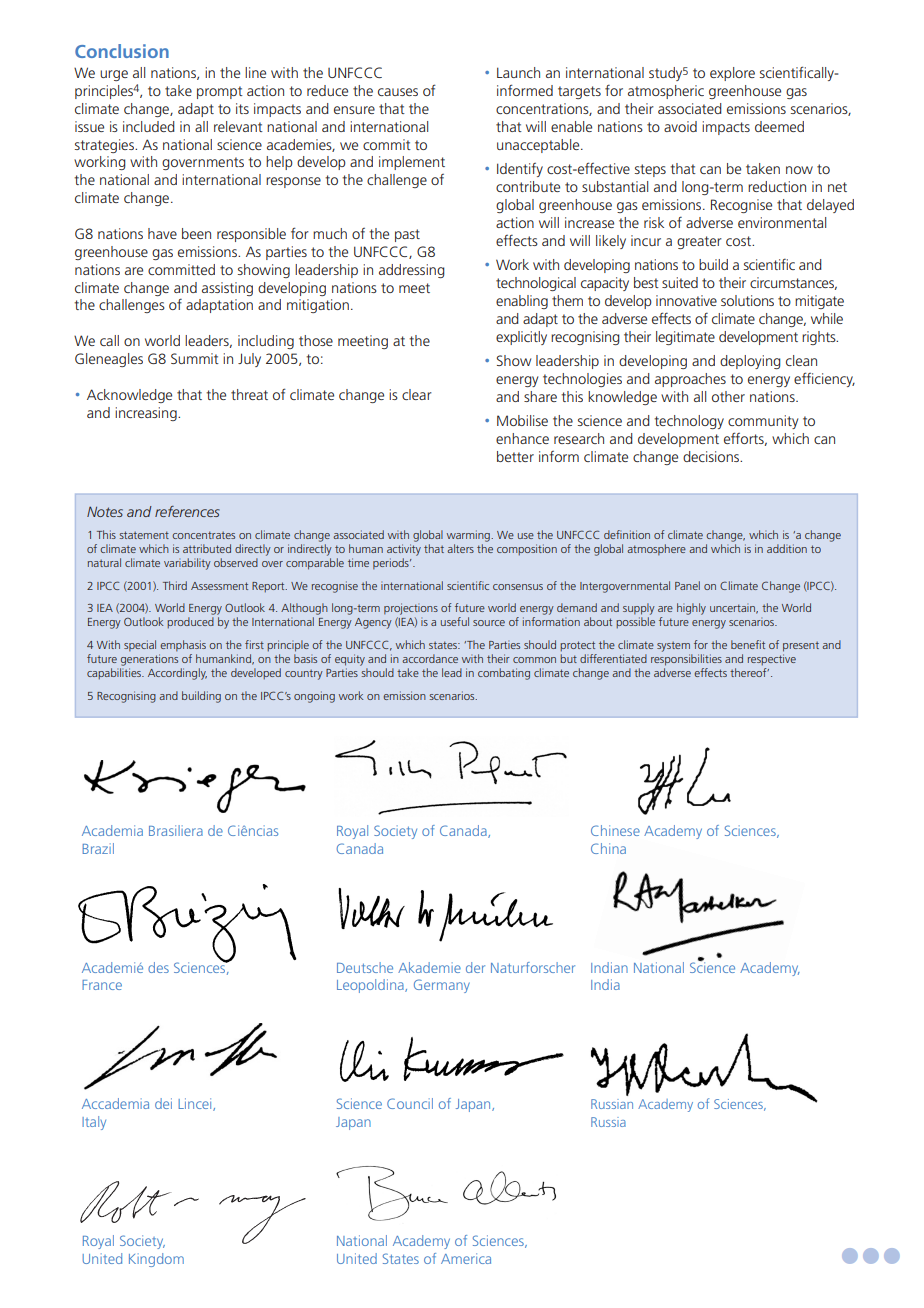 Image resolution: width=924 pixels, height=1308 pixels. Describe the element at coordinates (522, 302) in the page. I see `enabling` at that location.
